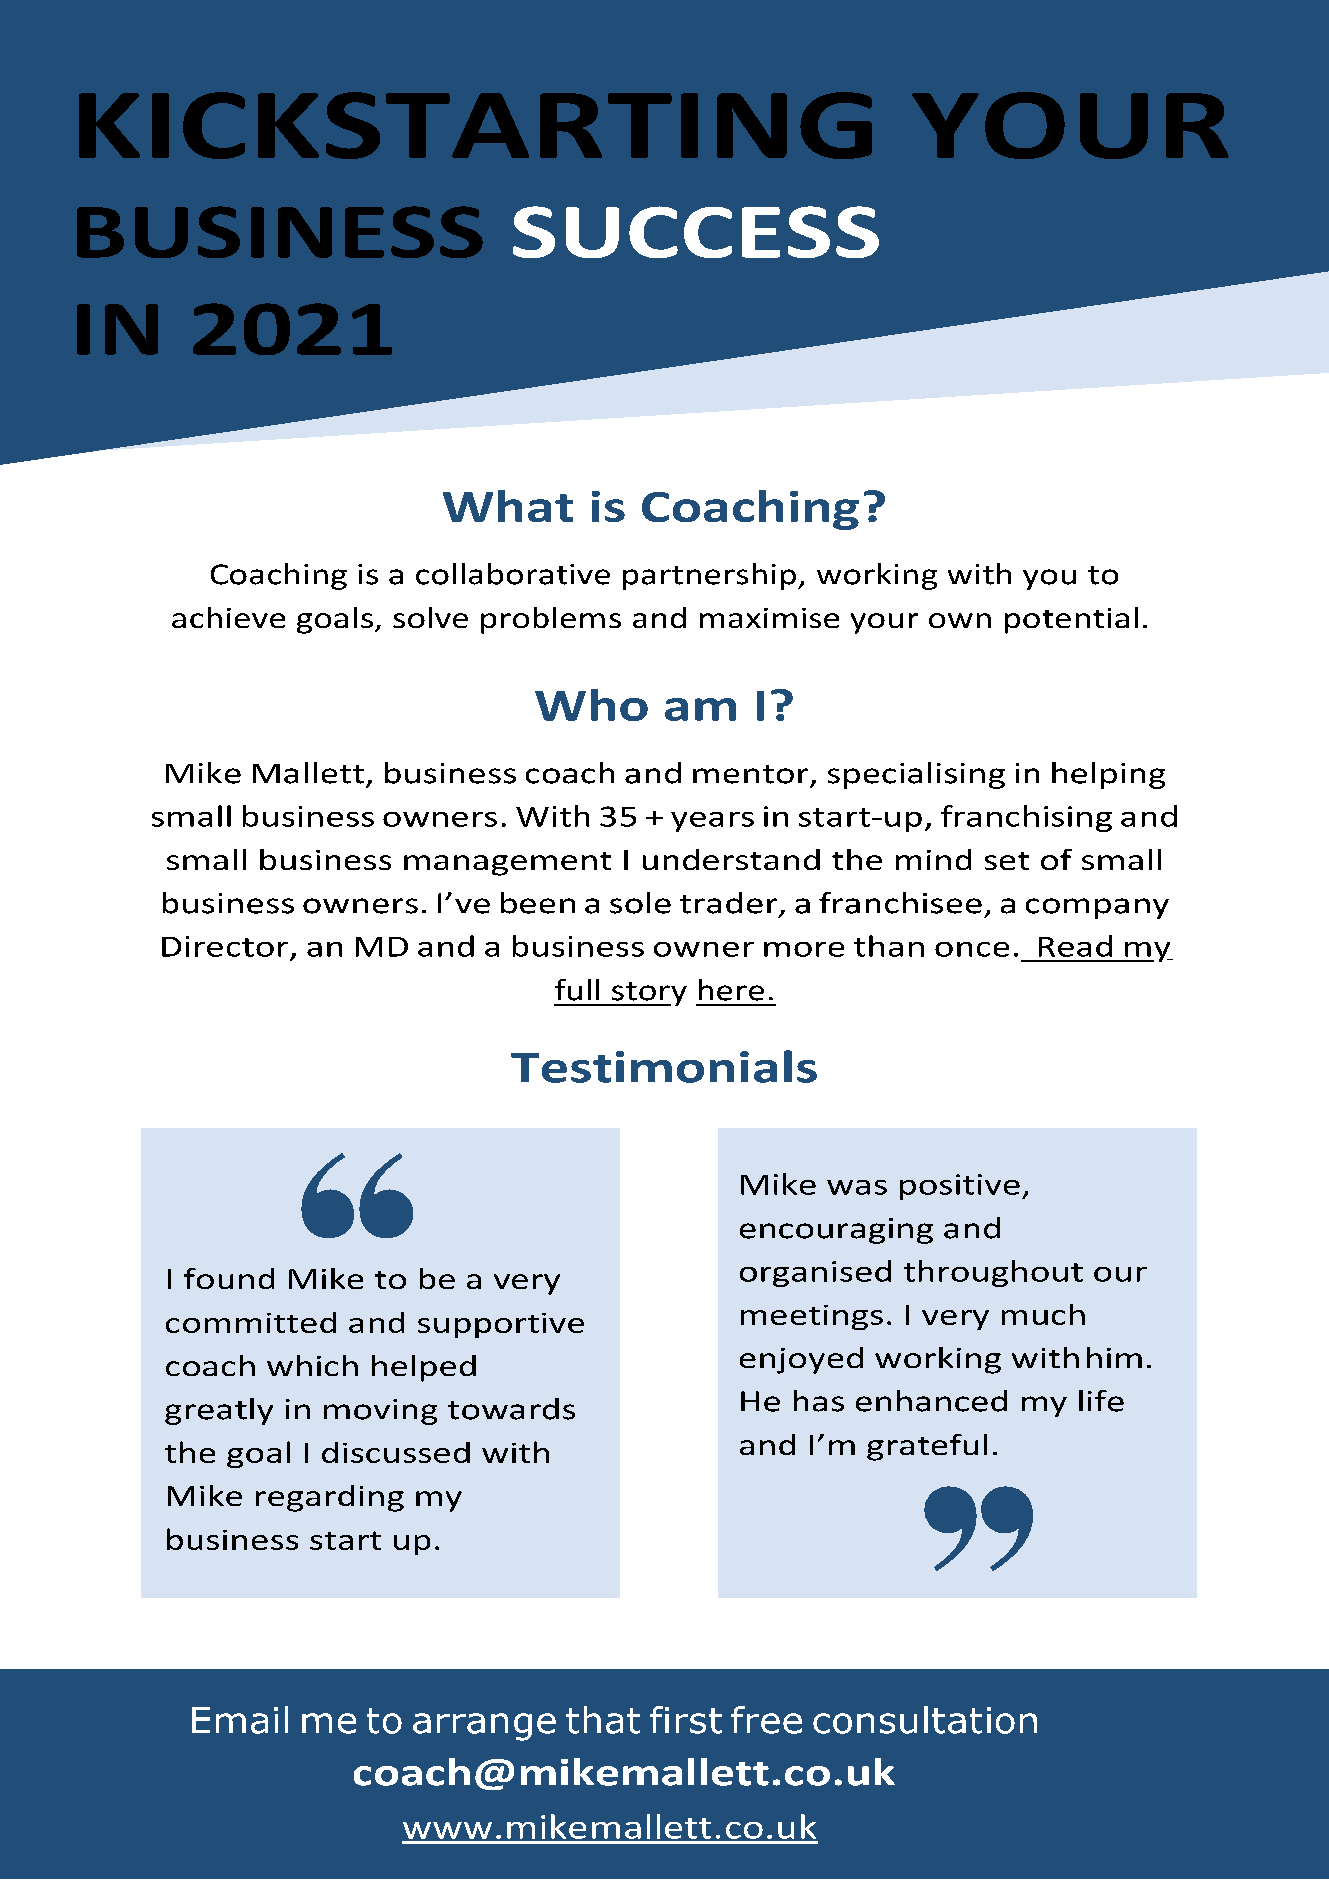 The width and height of the document is (1329, 1880). What do you see at coordinates (330, 1498) in the document?
I see `regarding` at bounding box center [330, 1498].
